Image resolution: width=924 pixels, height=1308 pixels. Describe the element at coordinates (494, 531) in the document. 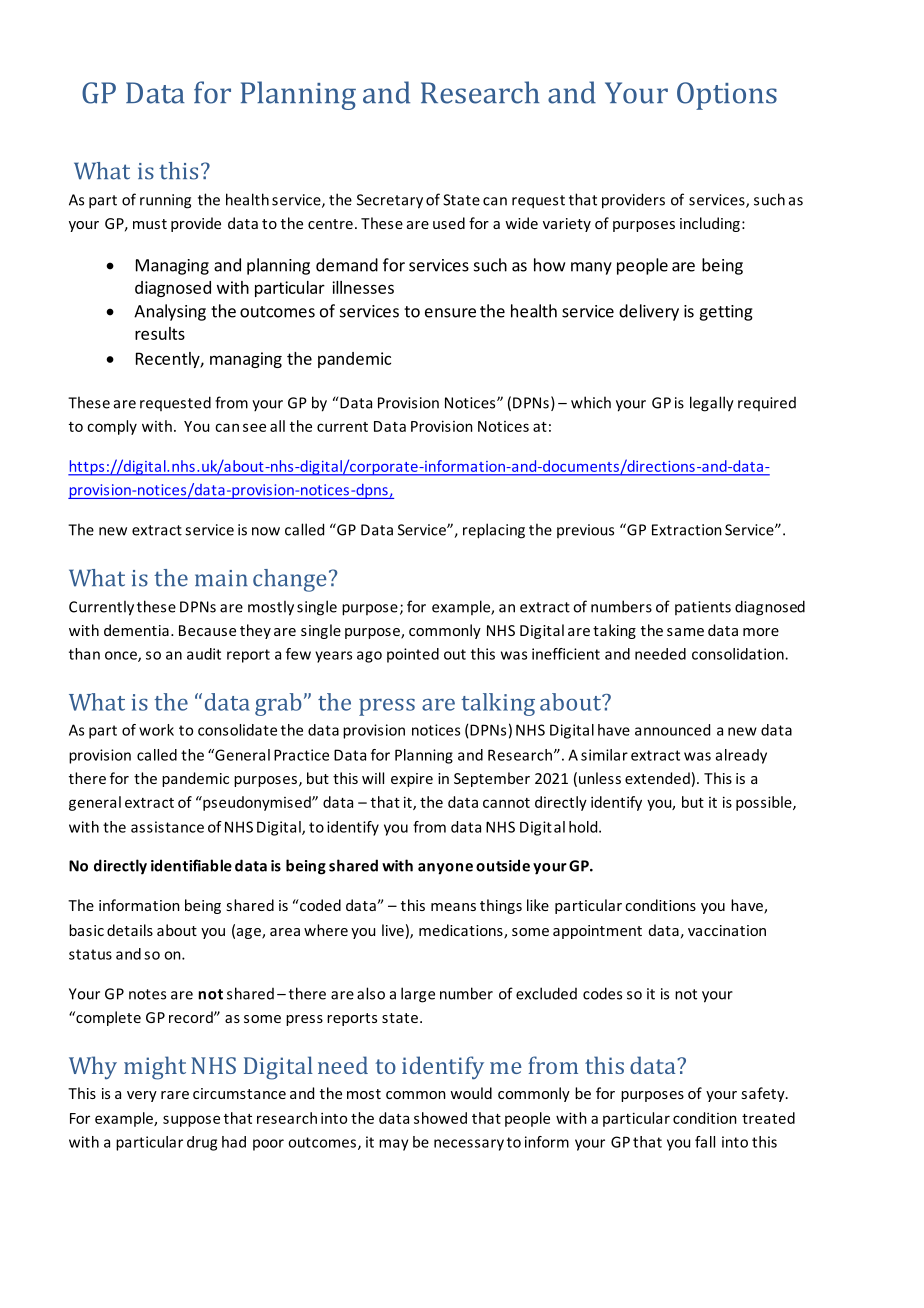

I see `replacing` at that location.
